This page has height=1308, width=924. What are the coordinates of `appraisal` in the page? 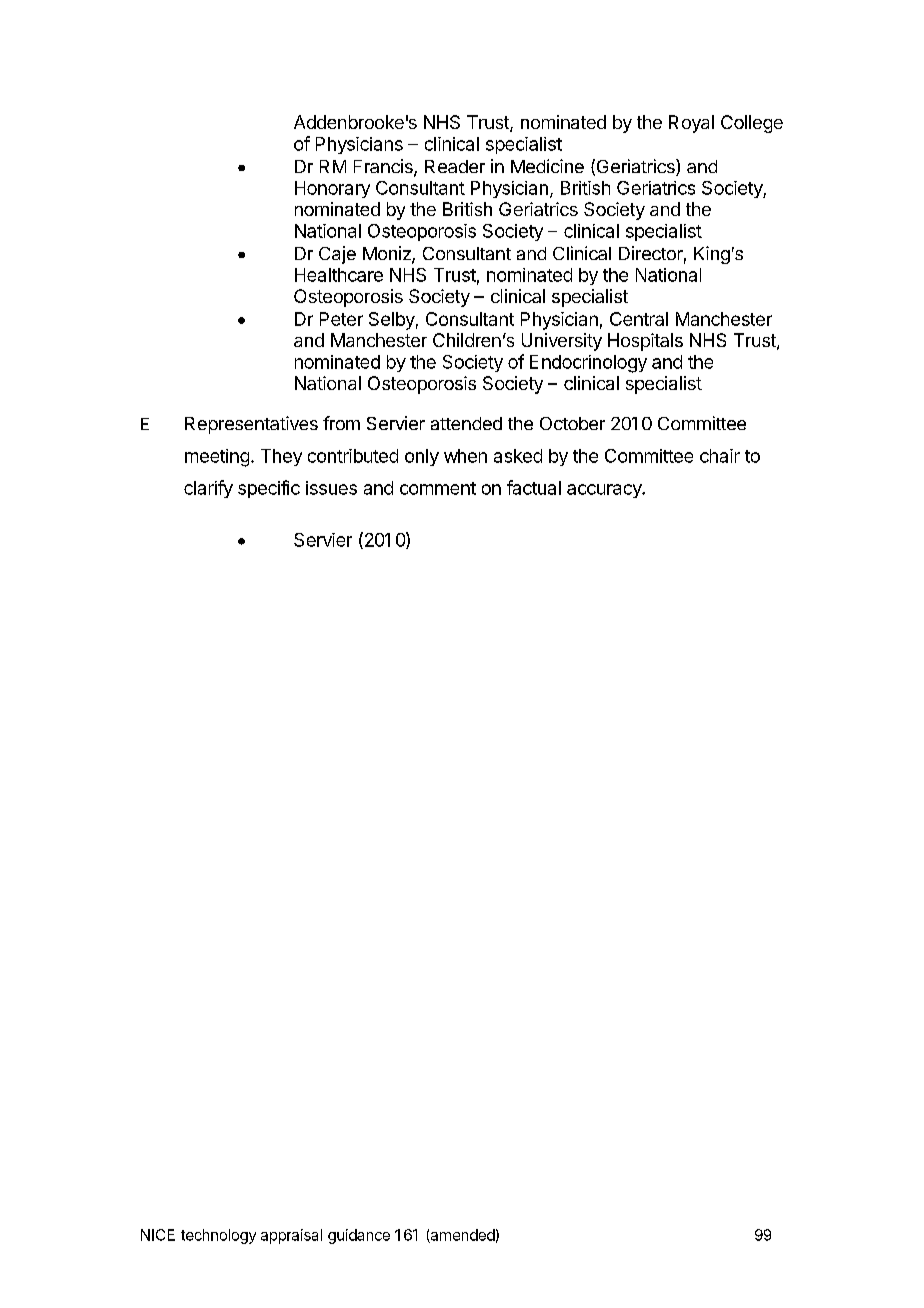 It's located at (291, 1236).
